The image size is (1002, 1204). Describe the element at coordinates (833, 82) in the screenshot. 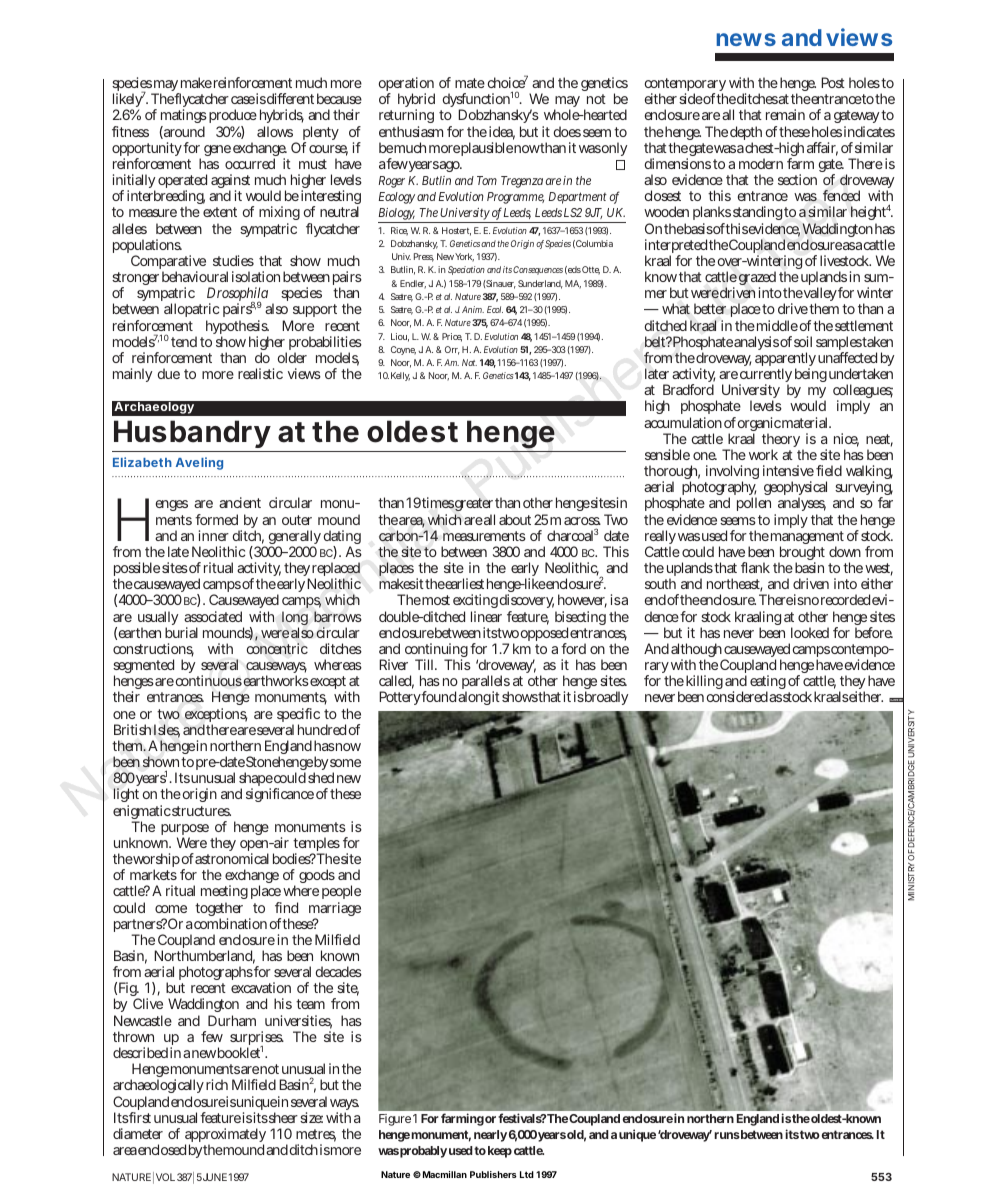

I see `Post` at that location.
